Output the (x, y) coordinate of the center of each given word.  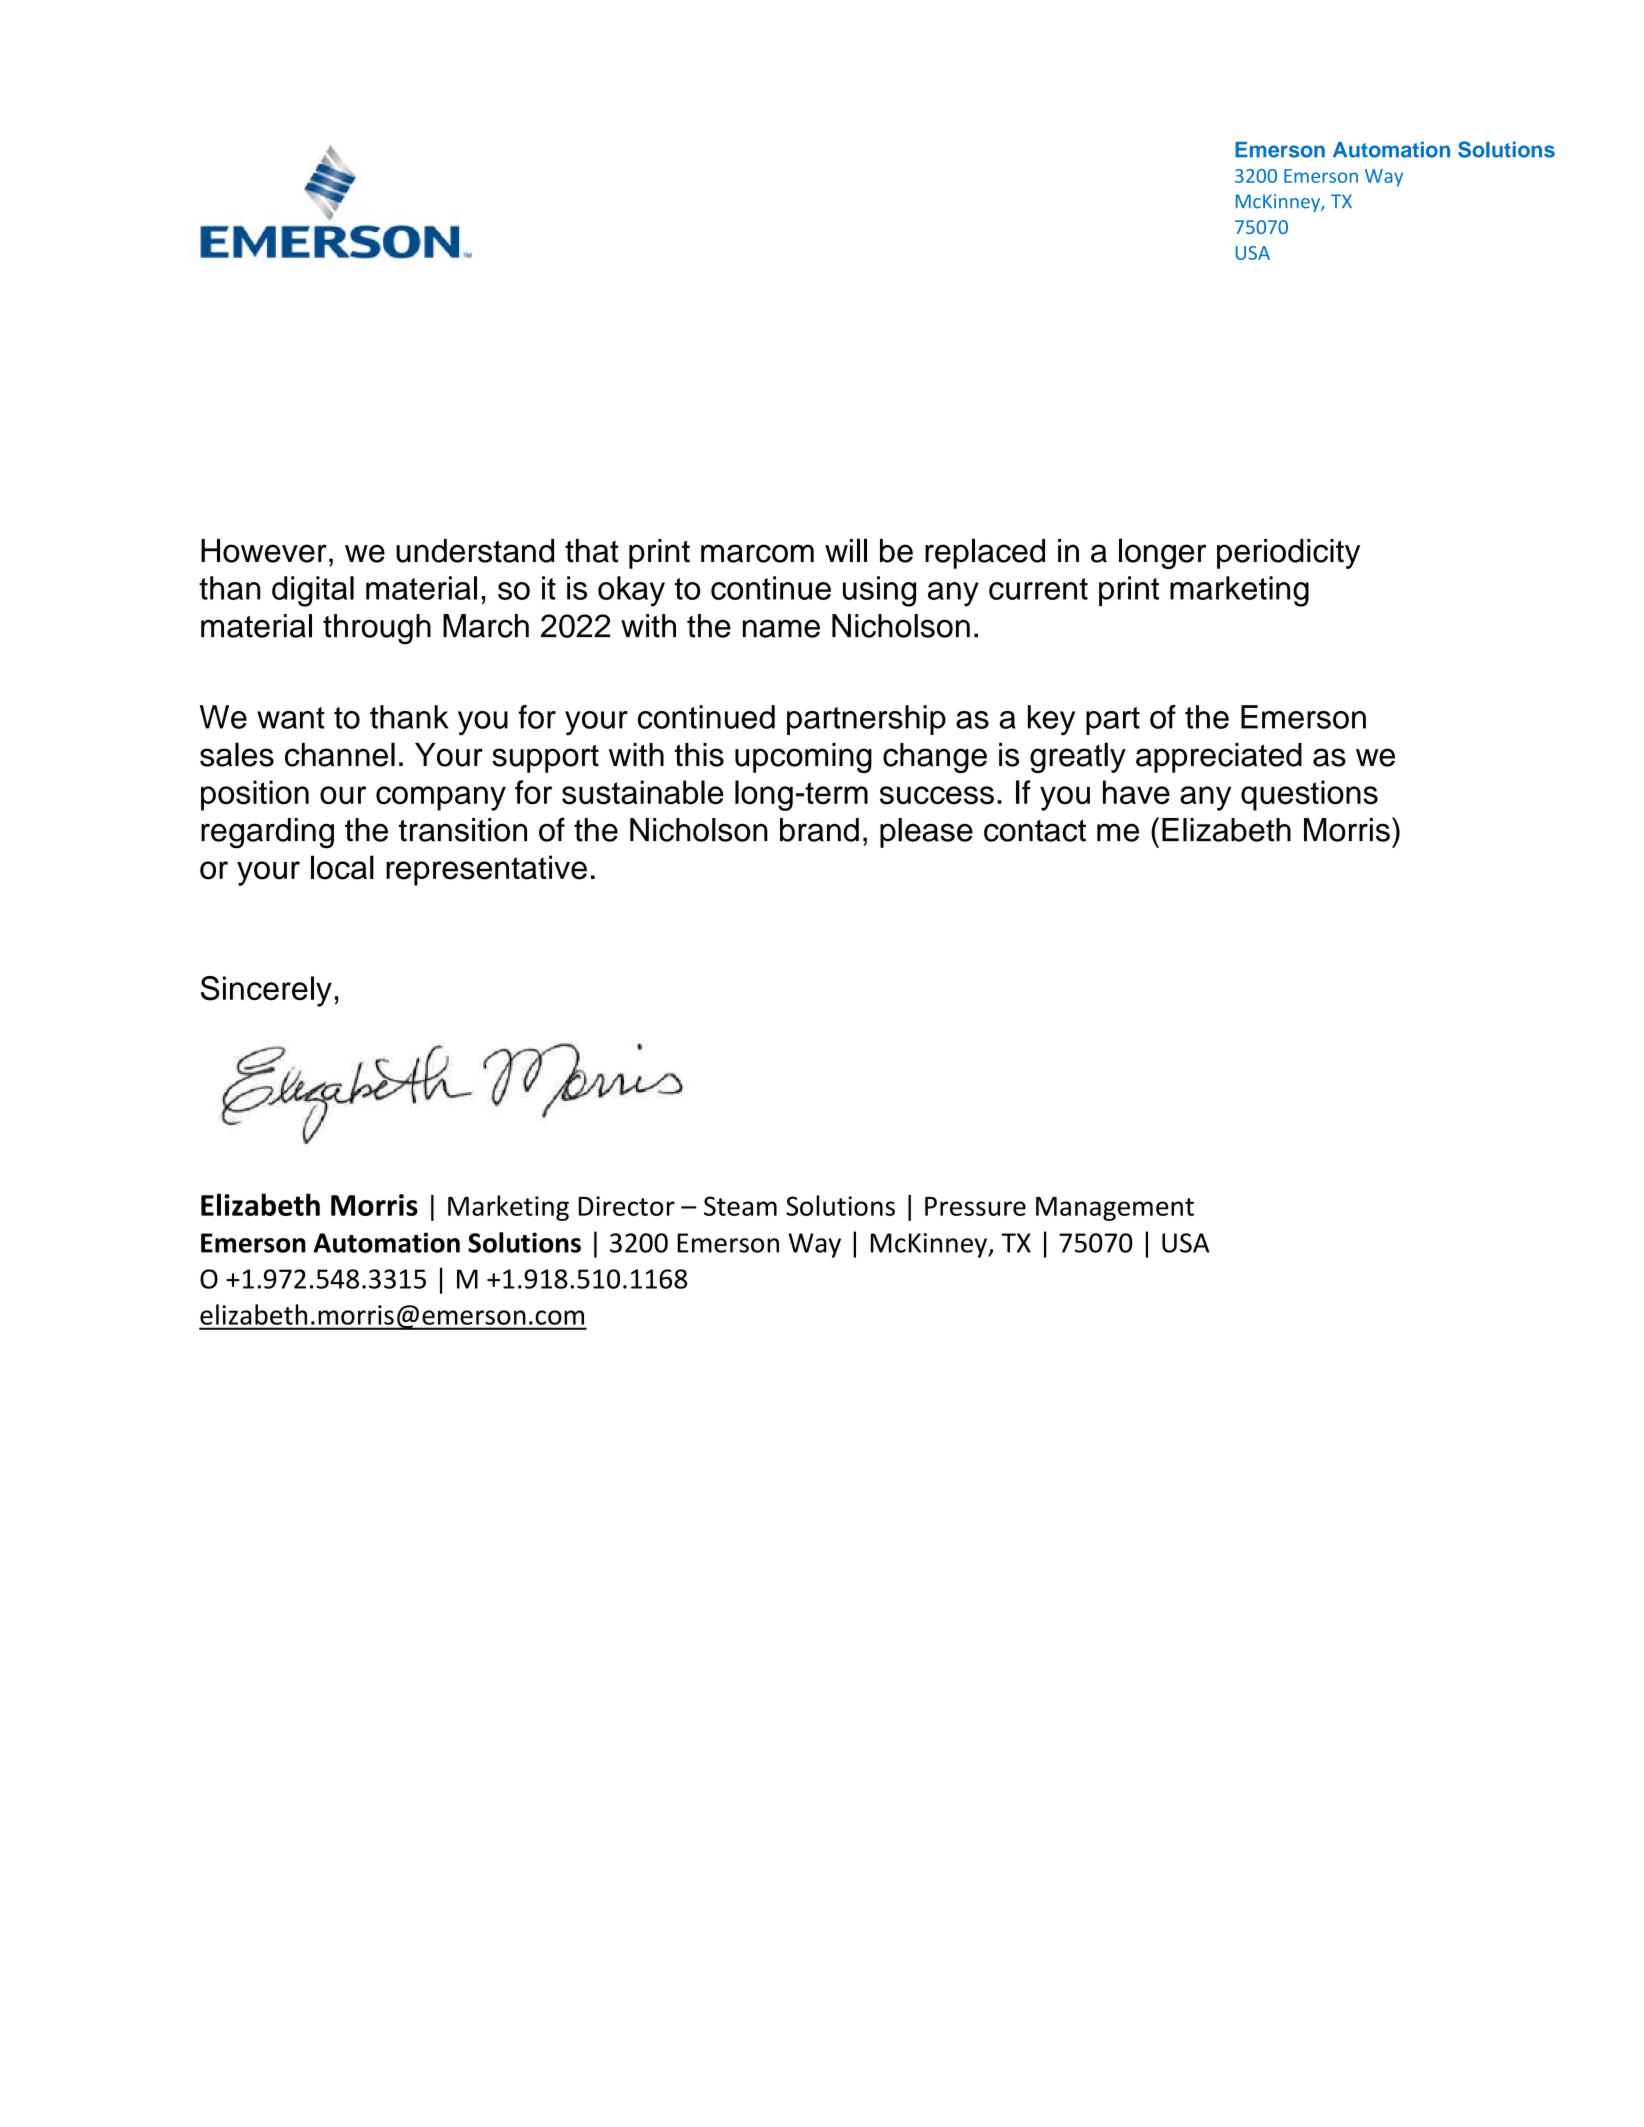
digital (313, 591)
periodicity (1288, 554)
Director (627, 1206)
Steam (740, 1206)
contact (1035, 831)
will (846, 550)
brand (819, 830)
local (342, 867)
